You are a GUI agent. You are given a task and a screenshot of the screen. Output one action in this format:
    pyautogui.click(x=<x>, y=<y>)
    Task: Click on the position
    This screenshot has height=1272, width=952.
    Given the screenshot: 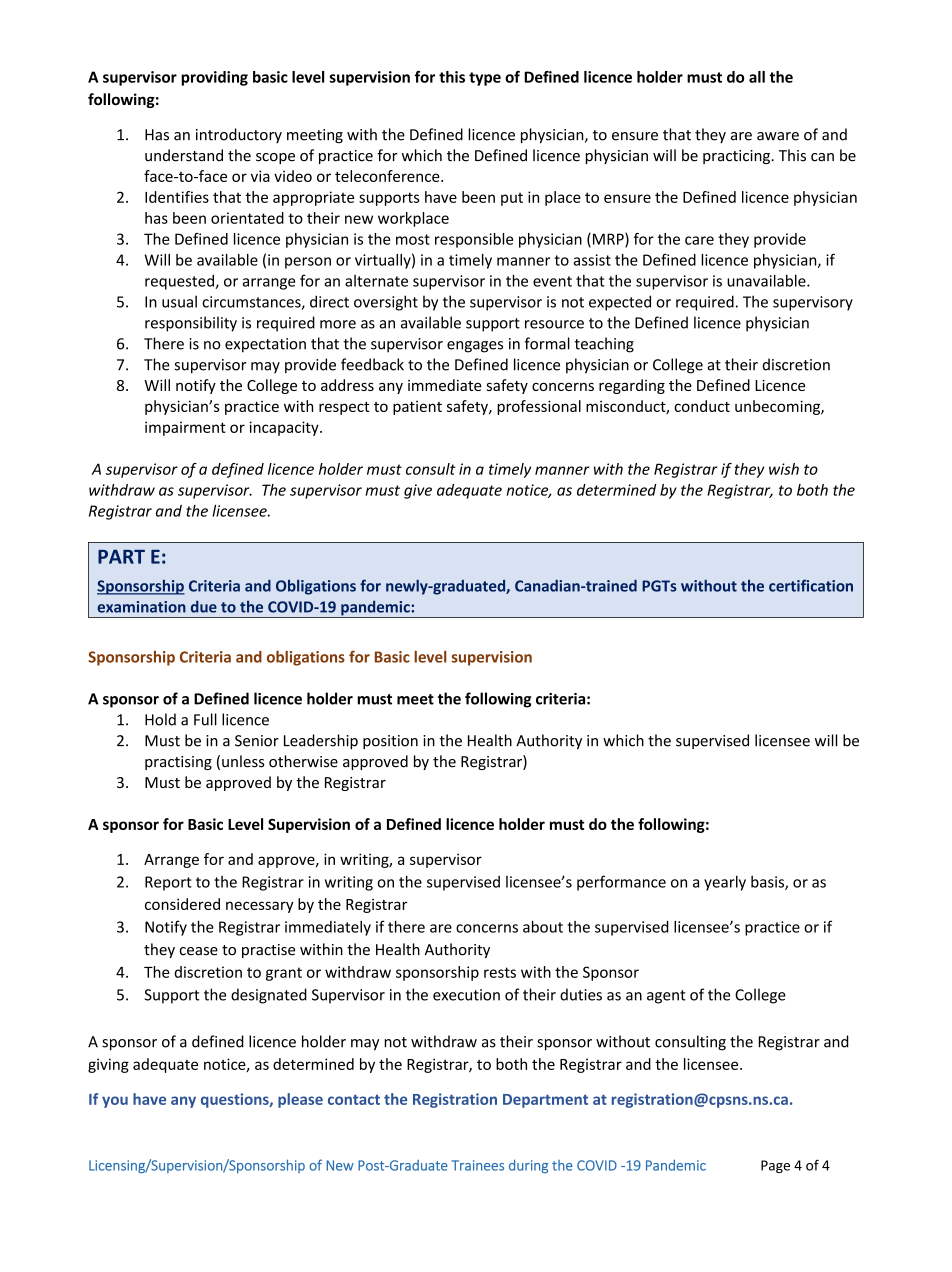 What is the action you would take?
    pyautogui.click(x=390, y=742)
